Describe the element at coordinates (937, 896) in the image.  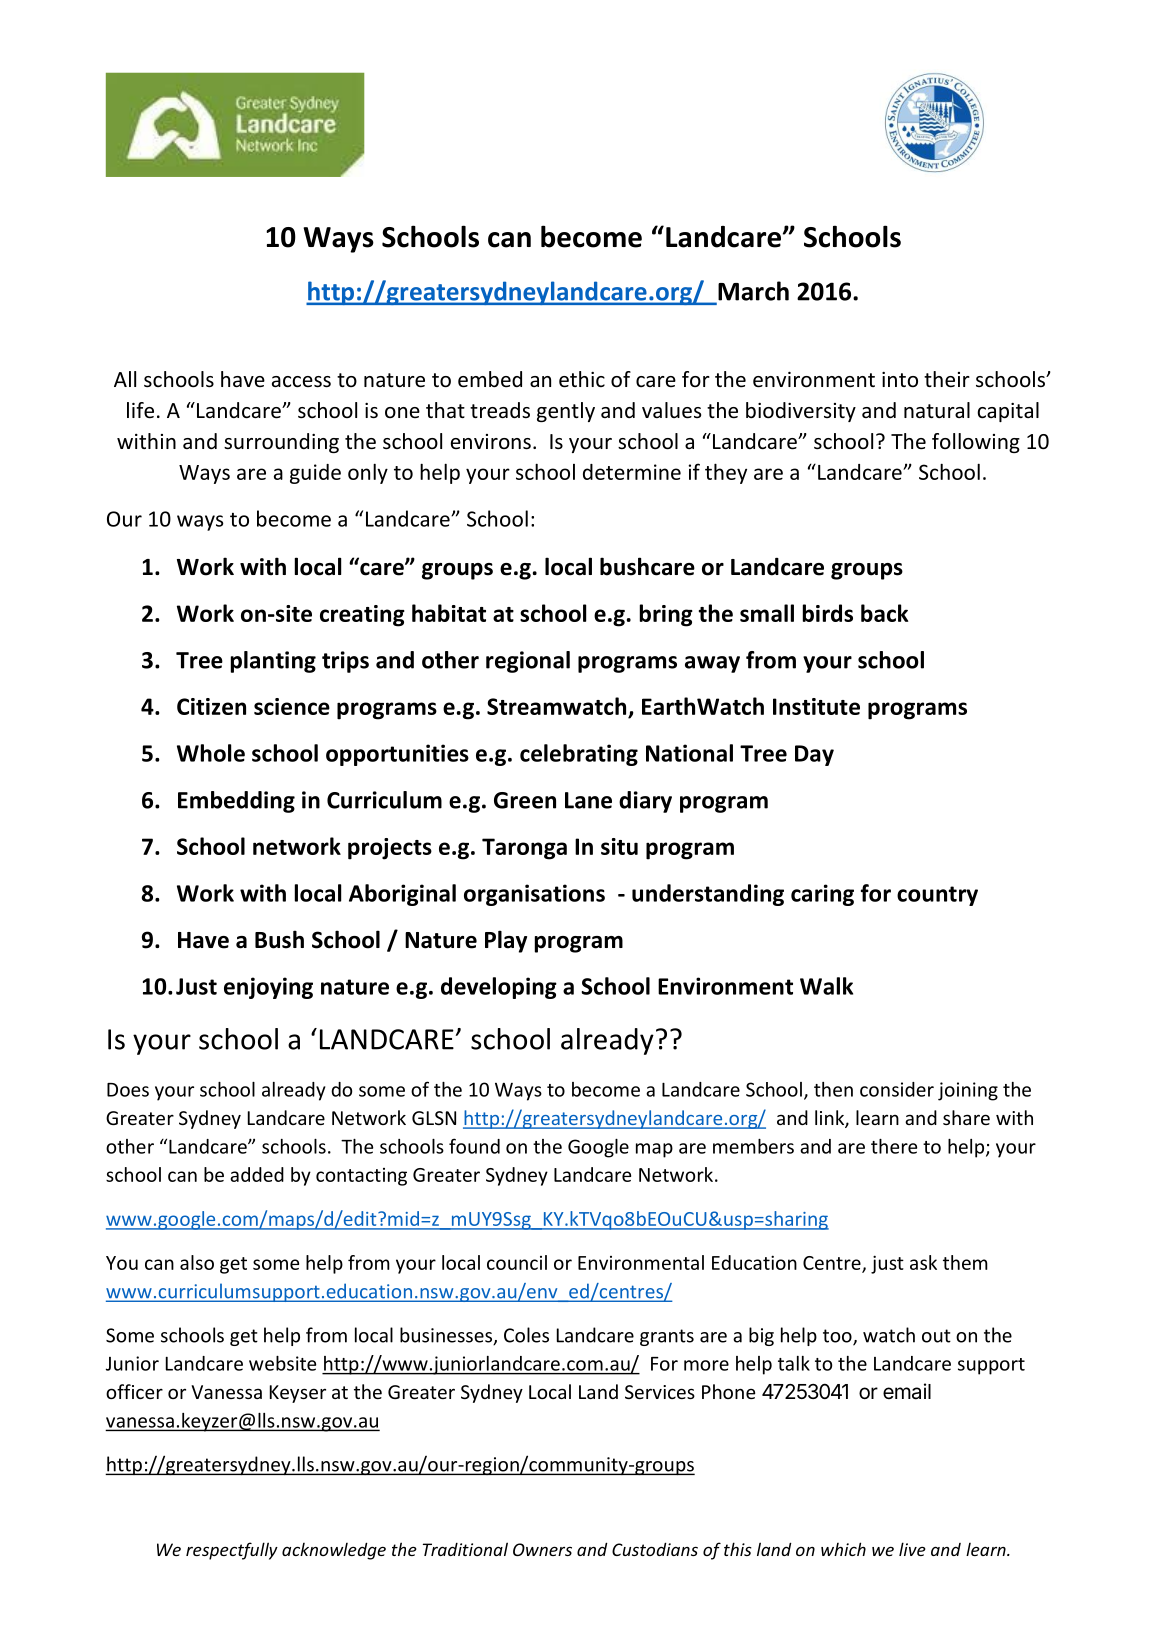
I see `country` at that location.
